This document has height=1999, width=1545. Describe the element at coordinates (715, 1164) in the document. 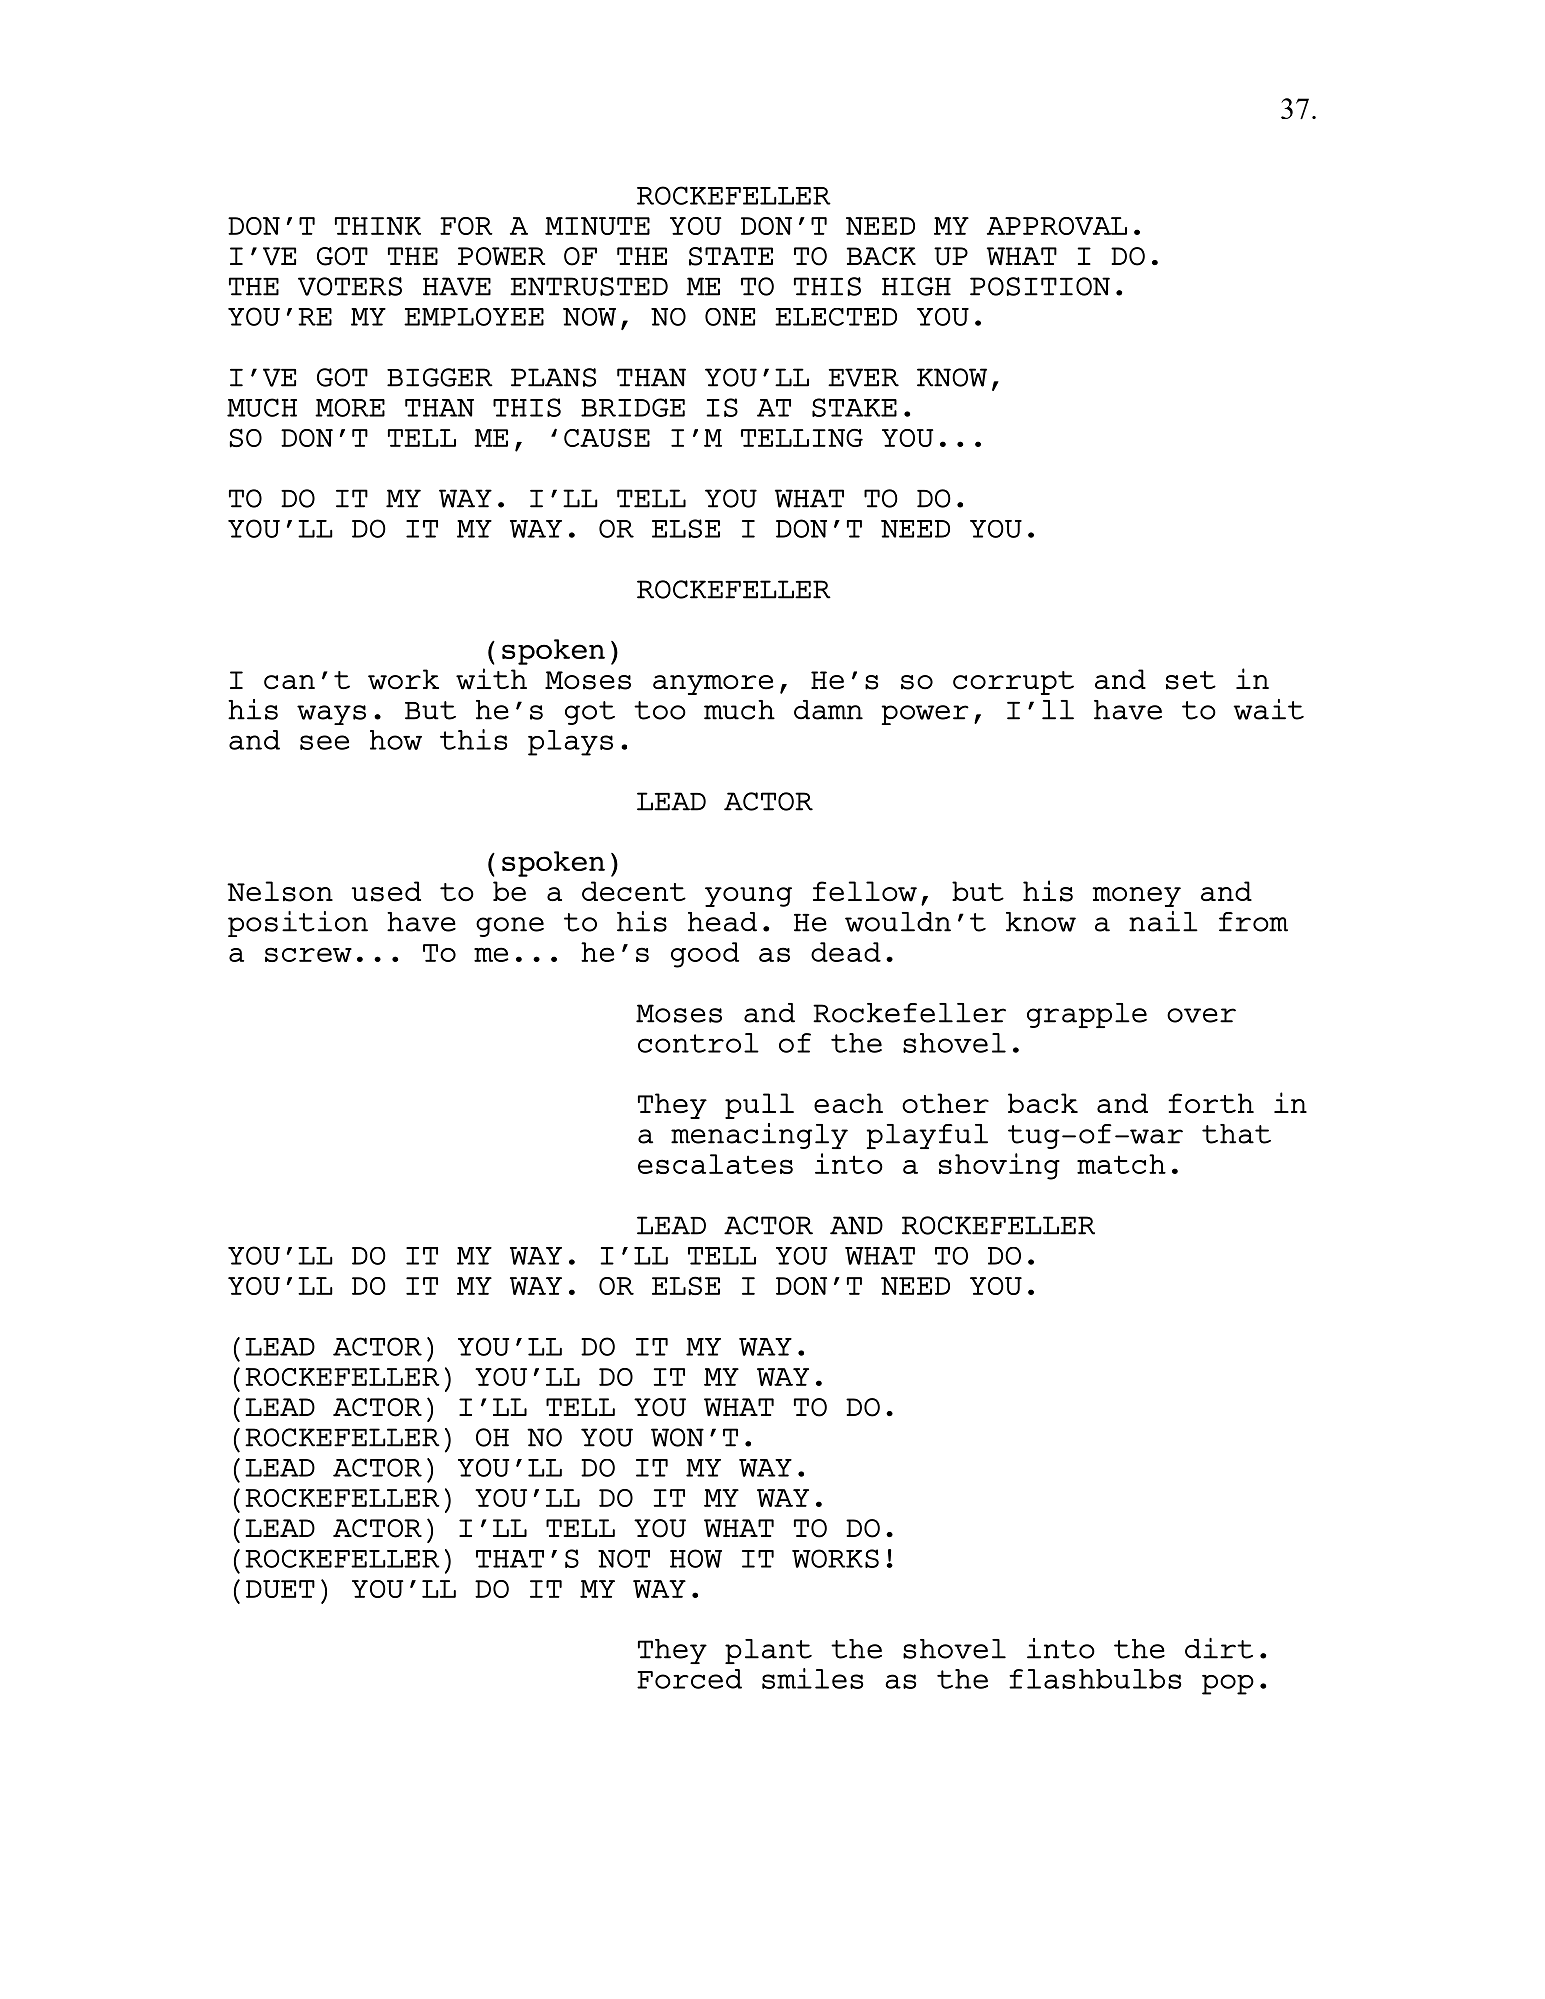

I see `escalates` at that location.
